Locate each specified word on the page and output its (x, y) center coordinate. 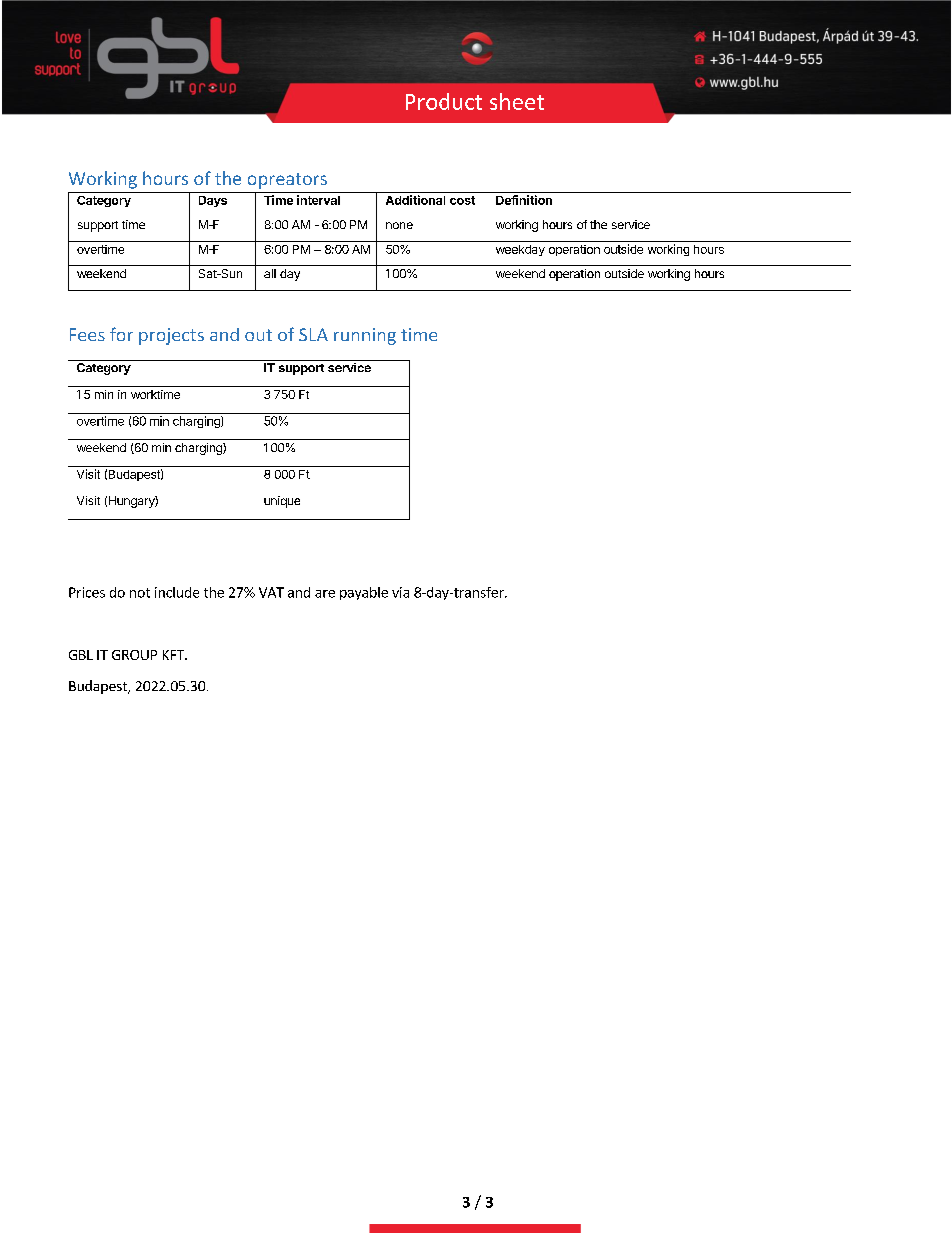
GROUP (134, 655)
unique (282, 502)
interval (318, 200)
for (121, 334)
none (399, 225)
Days (213, 201)
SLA (313, 334)
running (365, 336)
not (140, 593)
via (400, 592)
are (325, 594)
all (270, 273)
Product (444, 101)
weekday (520, 250)
